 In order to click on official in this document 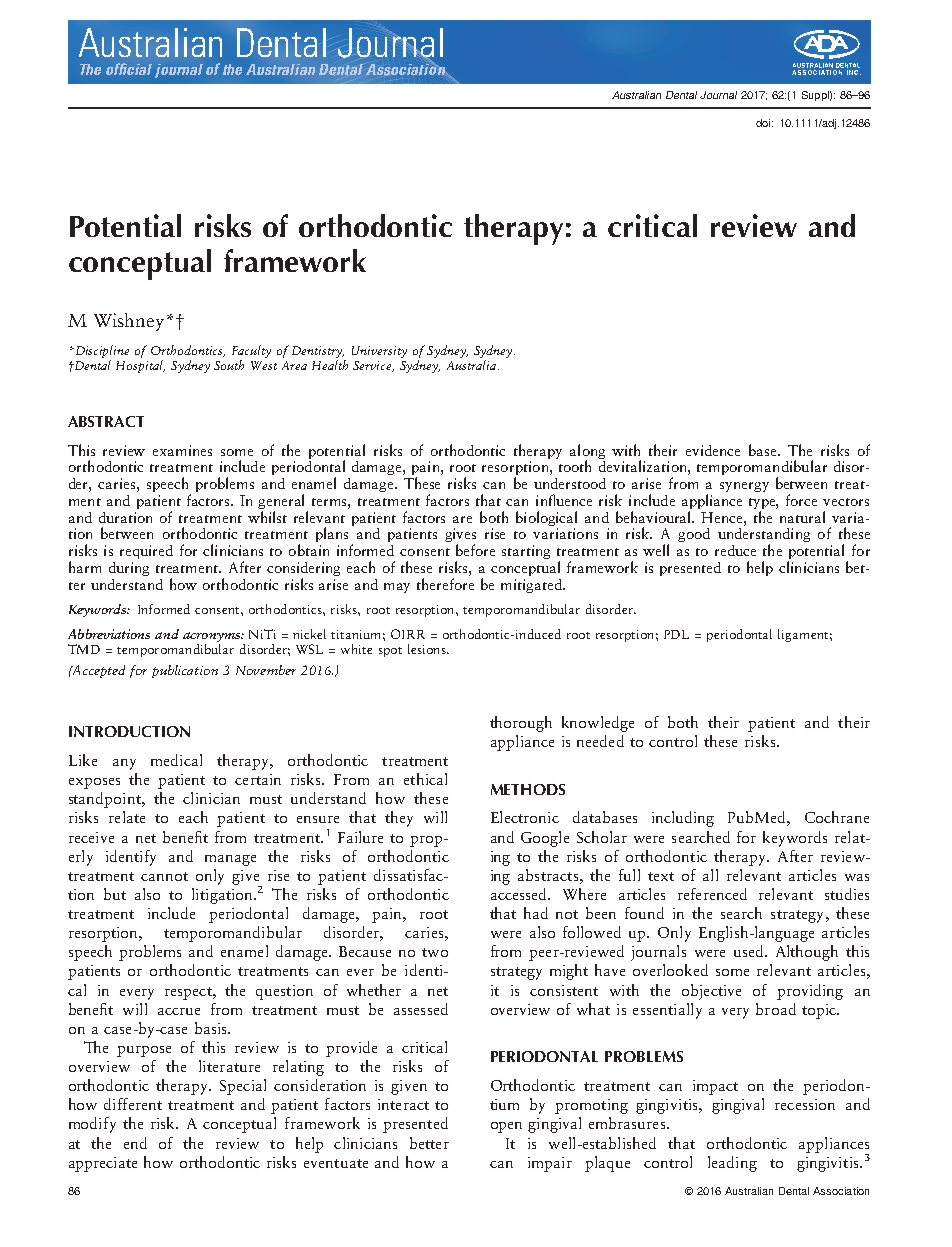, I will do `click(129, 69)`.
